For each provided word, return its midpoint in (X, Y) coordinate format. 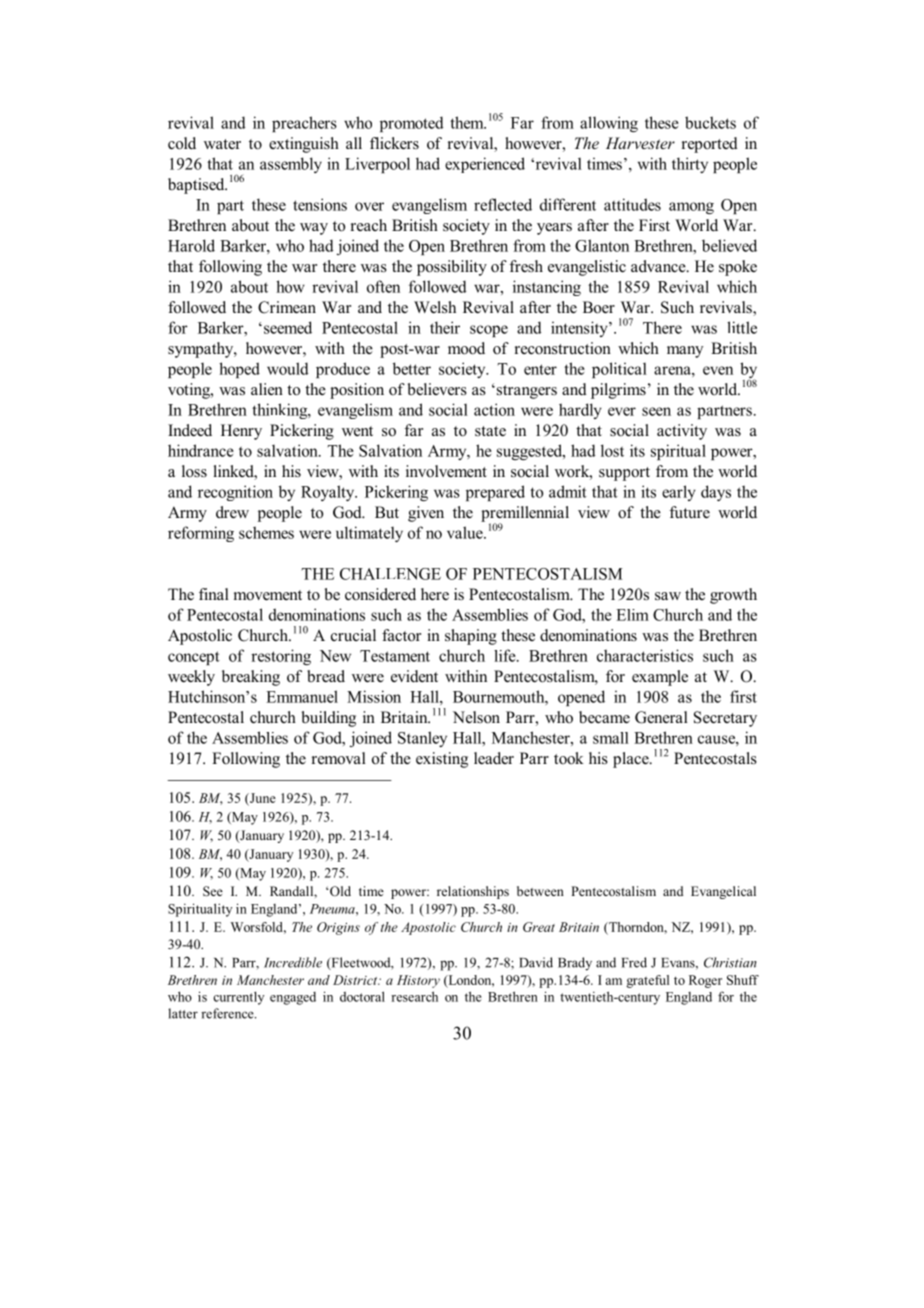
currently (238, 998)
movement (268, 595)
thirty (690, 165)
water (222, 144)
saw (668, 596)
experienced (485, 165)
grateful (647, 981)
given (426, 514)
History (418, 981)
